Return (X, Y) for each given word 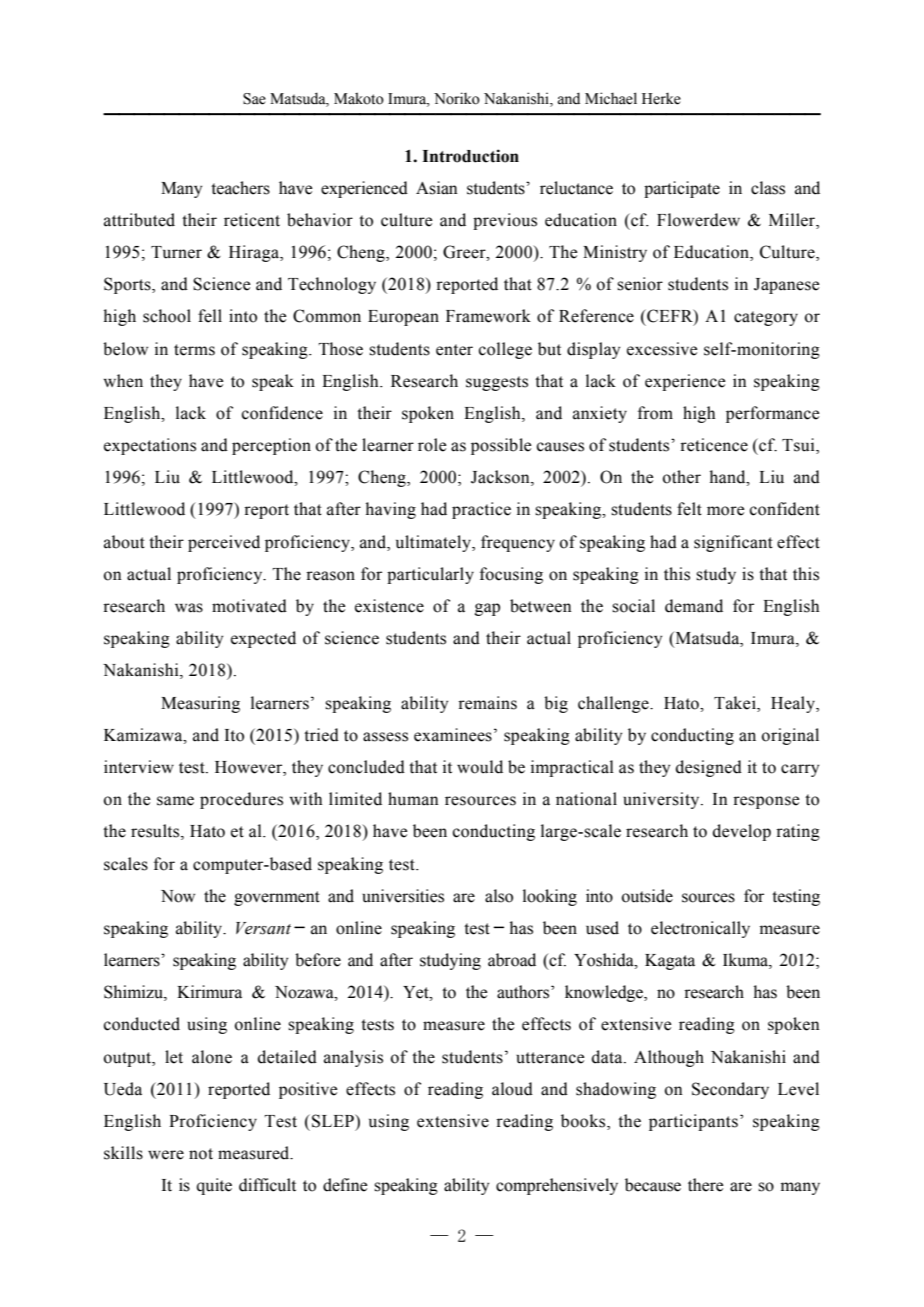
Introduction (470, 156)
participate (682, 189)
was (189, 608)
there (706, 1185)
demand (694, 606)
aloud (512, 1089)
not (201, 1154)
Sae (254, 99)
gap (487, 609)
